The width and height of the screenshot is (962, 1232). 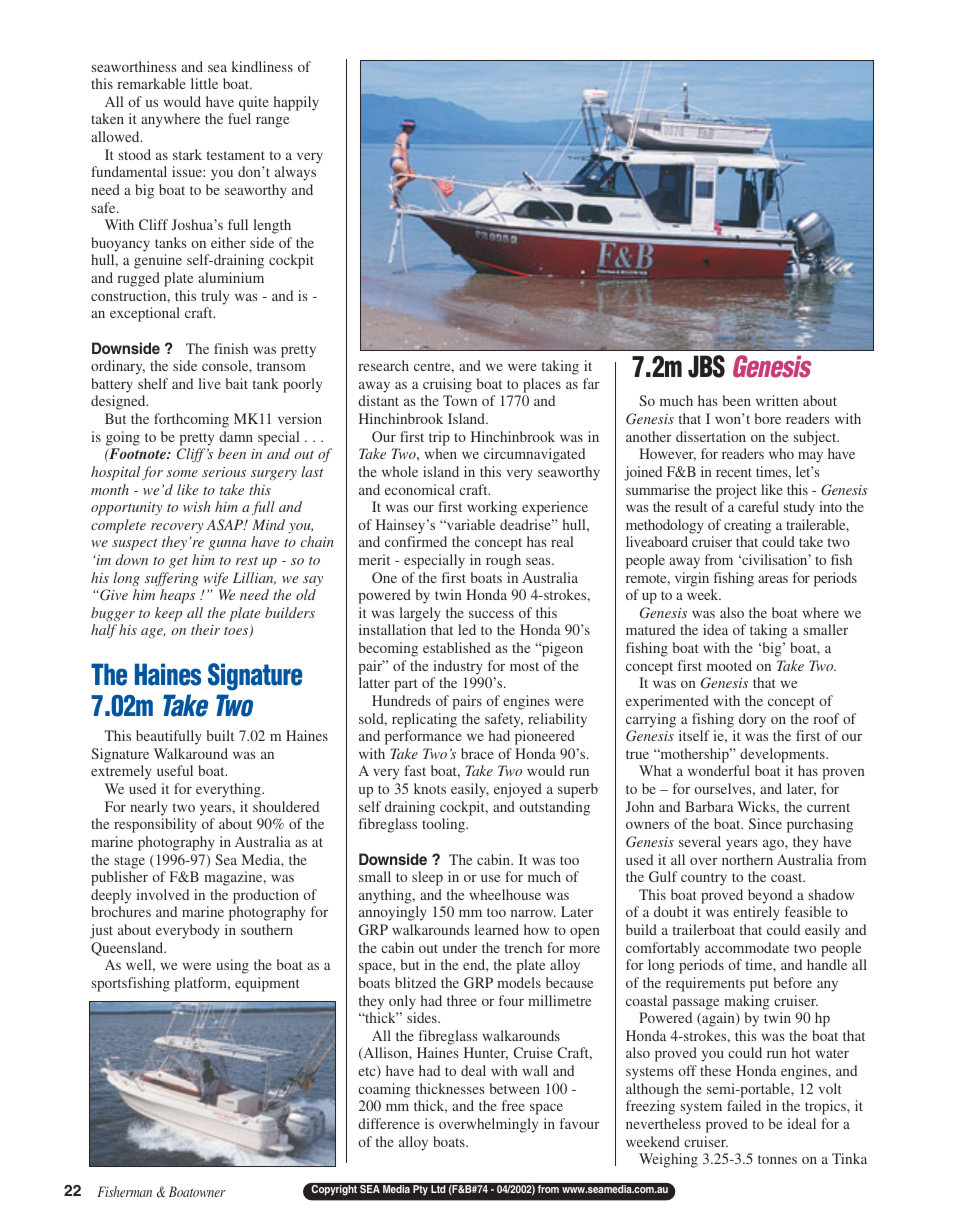 I want to click on mooted, so click(x=729, y=665).
